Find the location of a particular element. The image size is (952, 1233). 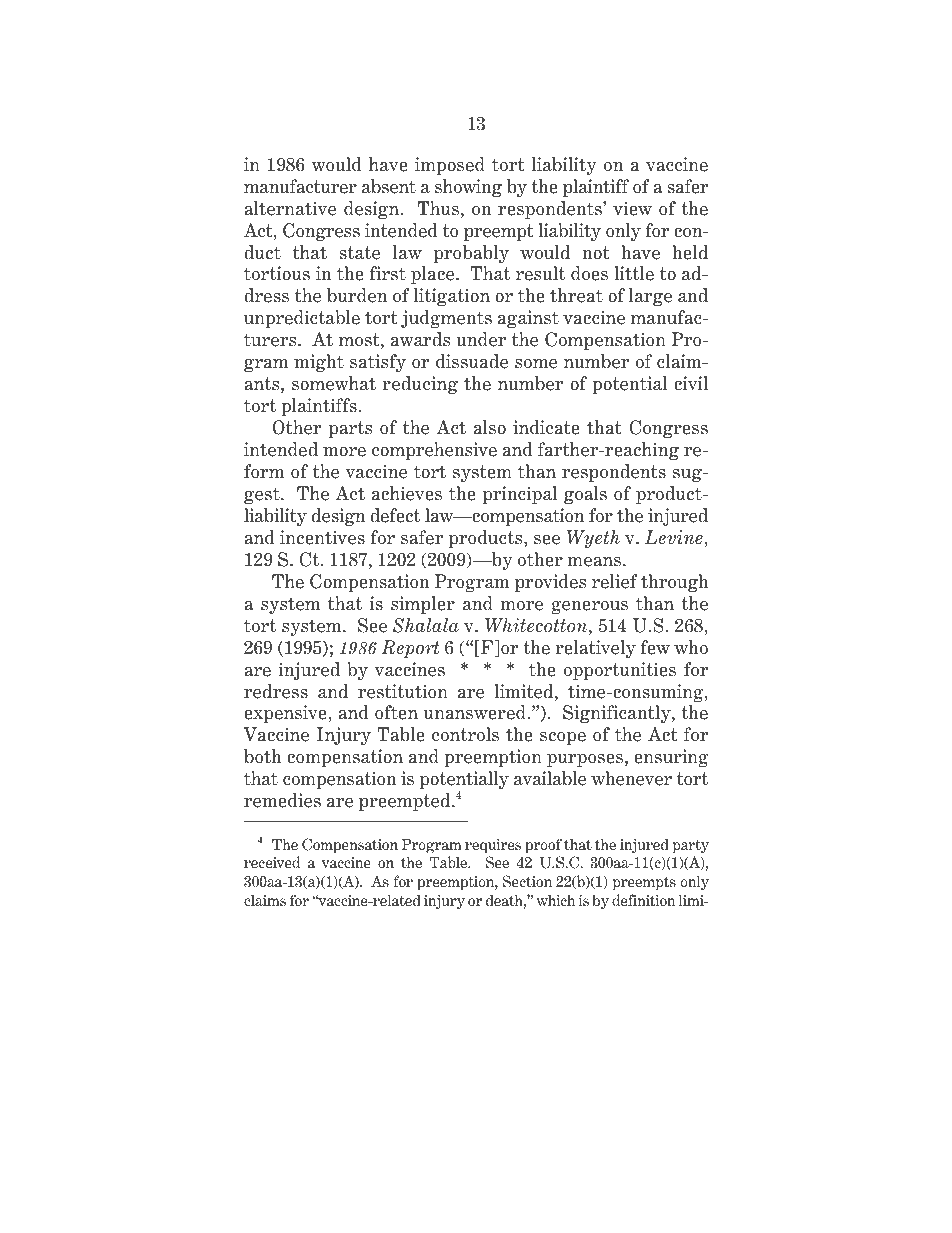

received is located at coordinates (272, 862).
